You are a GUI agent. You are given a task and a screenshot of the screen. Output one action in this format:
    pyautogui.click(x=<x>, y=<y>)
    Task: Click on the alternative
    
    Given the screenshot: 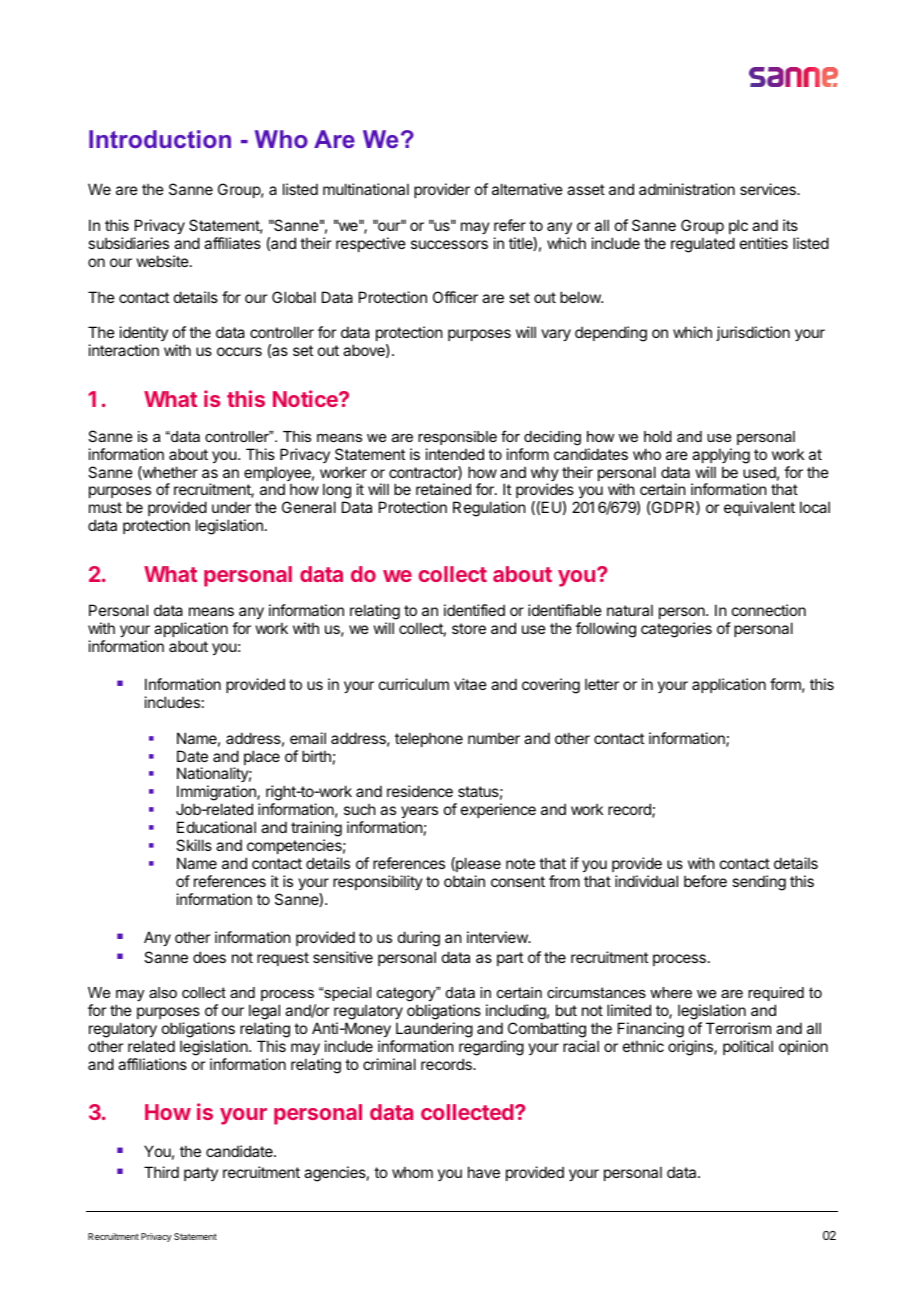 What is the action you would take?
    pyautogui.click(x=527, y=189)
